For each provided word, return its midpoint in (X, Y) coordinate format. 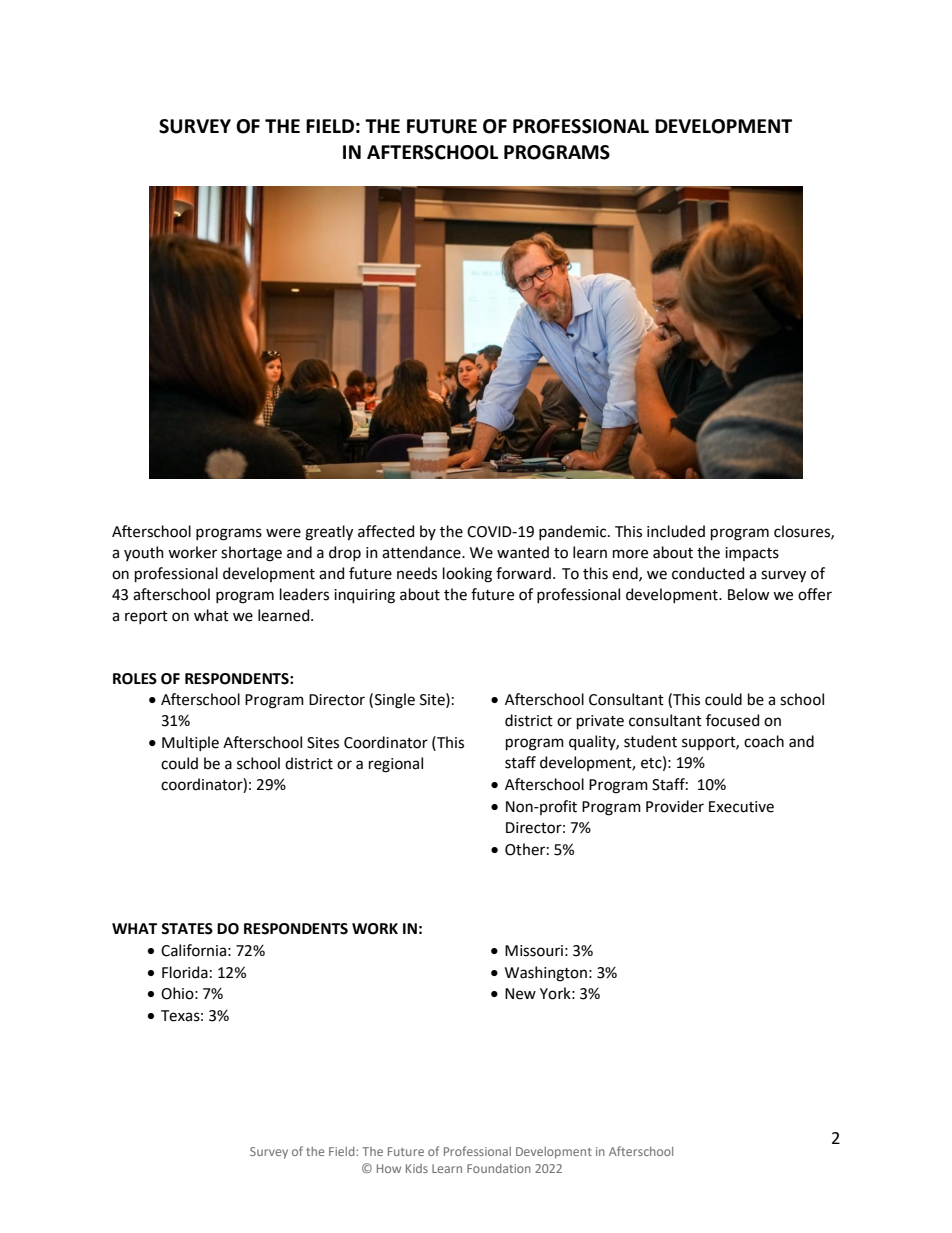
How (389, 1168)
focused (732, 720)
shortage (251, 554)
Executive (741, 807)
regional (396, 765)
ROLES (135, 679)
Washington (546, 974)
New (520, 994)
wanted (523, 552)
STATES (187, 929)
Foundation (499, 1168)
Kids (417, 1168)
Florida (185, 972)
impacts (752, 554)
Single (395, 701)
